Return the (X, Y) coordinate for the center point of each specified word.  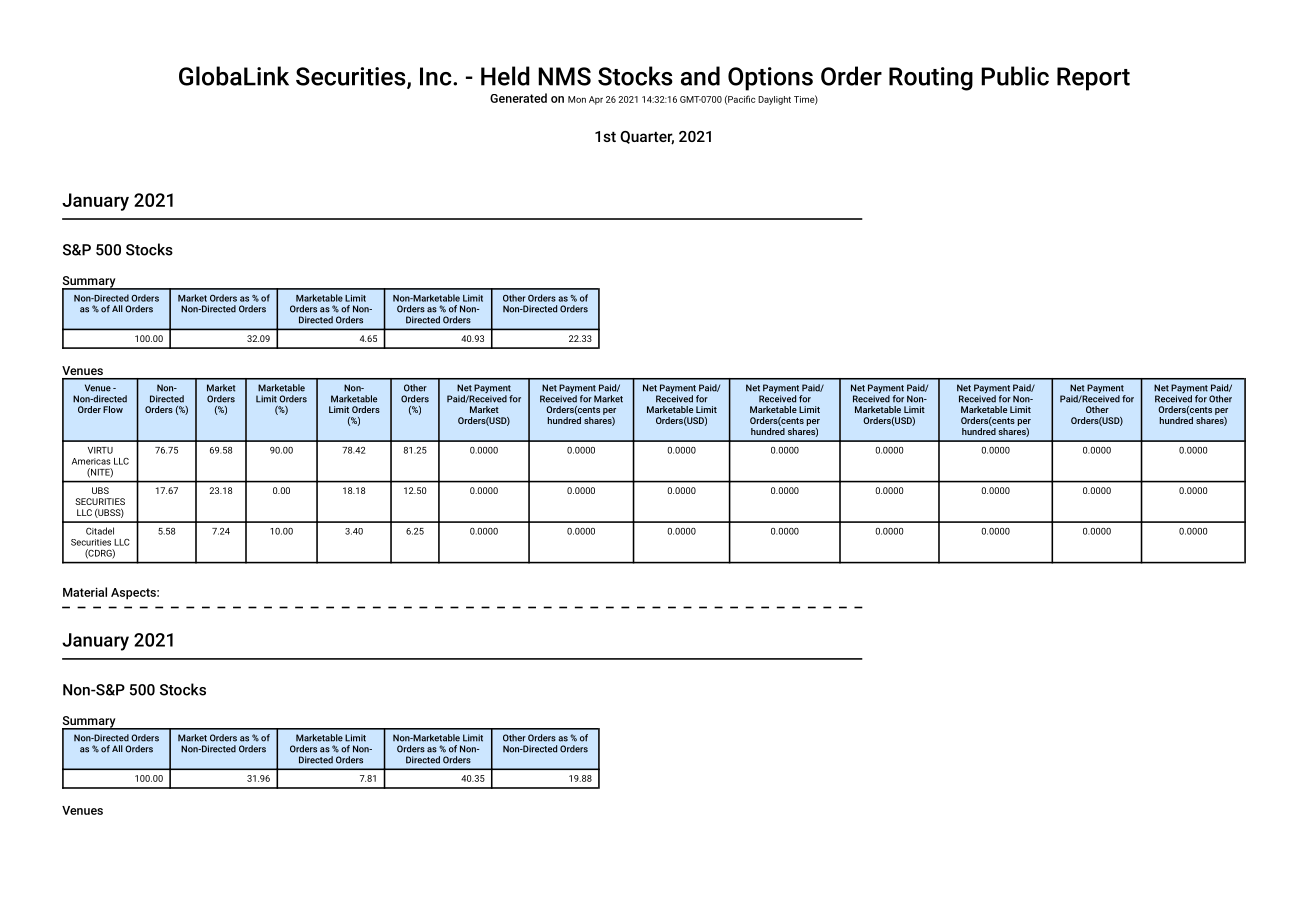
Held (505, 76)
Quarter (647, 138)
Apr (596, 100)
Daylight (774, 100)
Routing (931, 79)
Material (85, 592)
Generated (518, 98)
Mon (577, 99)
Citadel (100, 531)
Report (1093, 79)
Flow (113, 409)
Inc (437, 76)
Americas (91, 461)
